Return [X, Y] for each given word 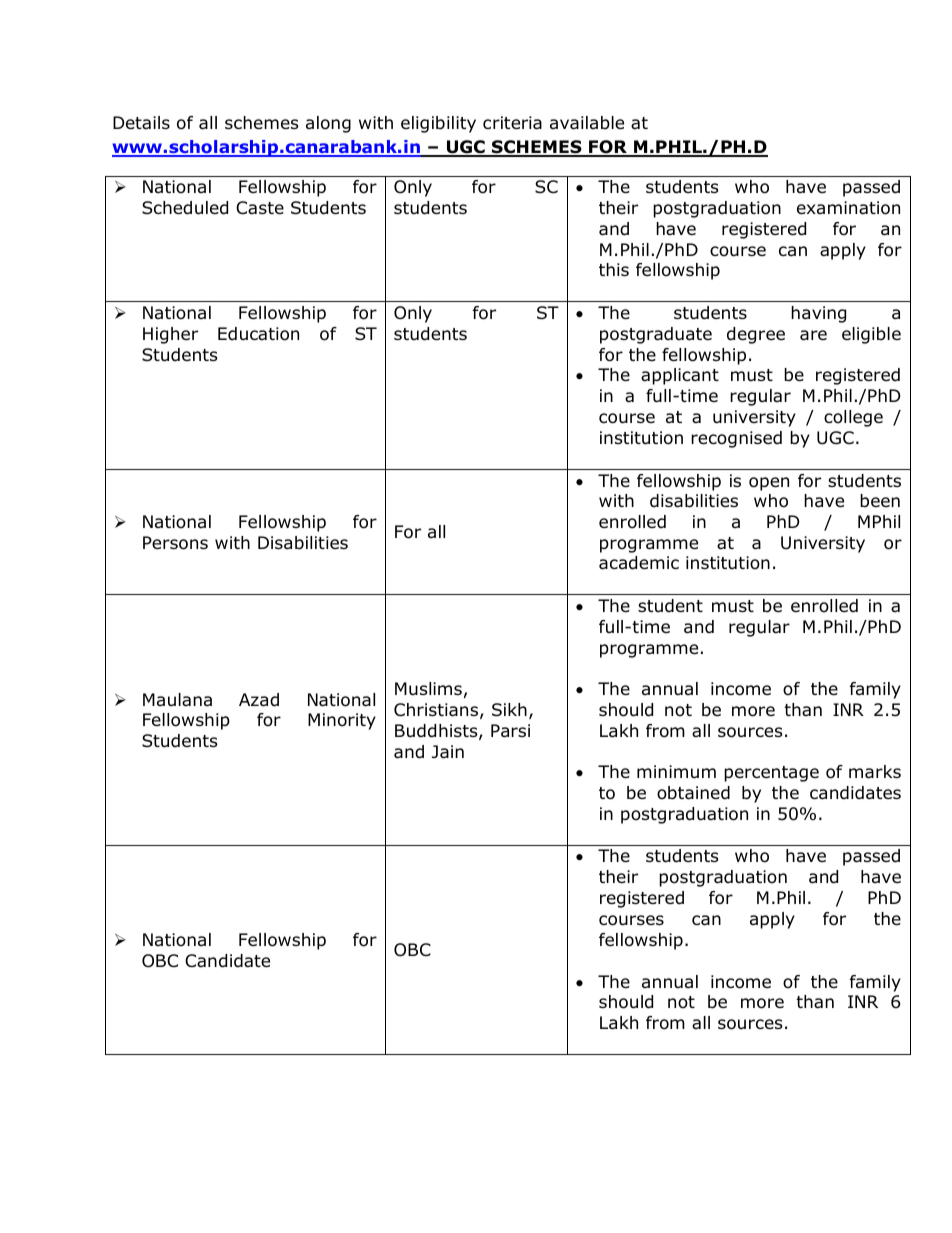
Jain [448, 752]
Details [141, 123]
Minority [342, 721]
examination [848, 208]
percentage [771, 774]
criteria [512, 123]
